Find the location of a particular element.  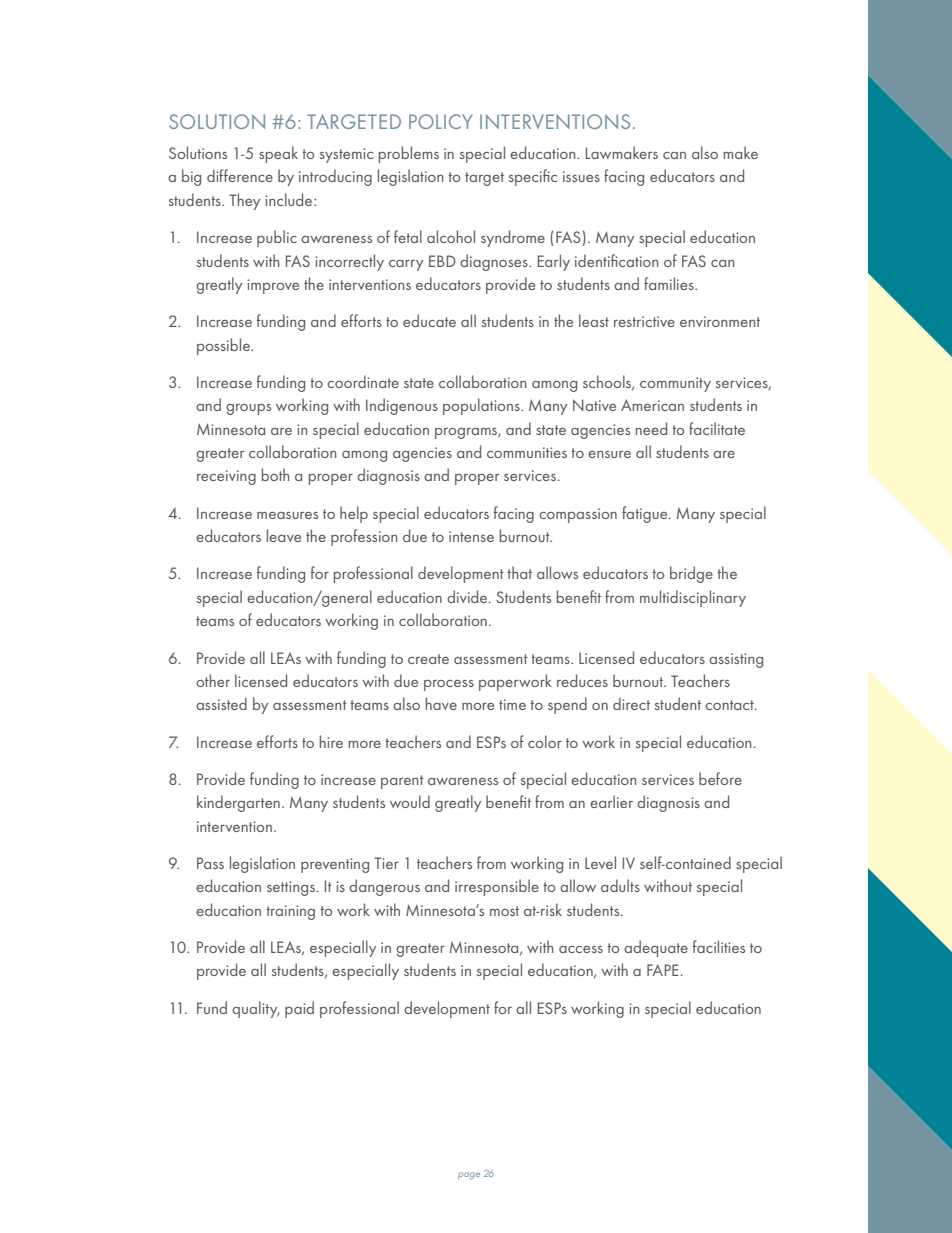

speak is located at coordinates (278, 154).
